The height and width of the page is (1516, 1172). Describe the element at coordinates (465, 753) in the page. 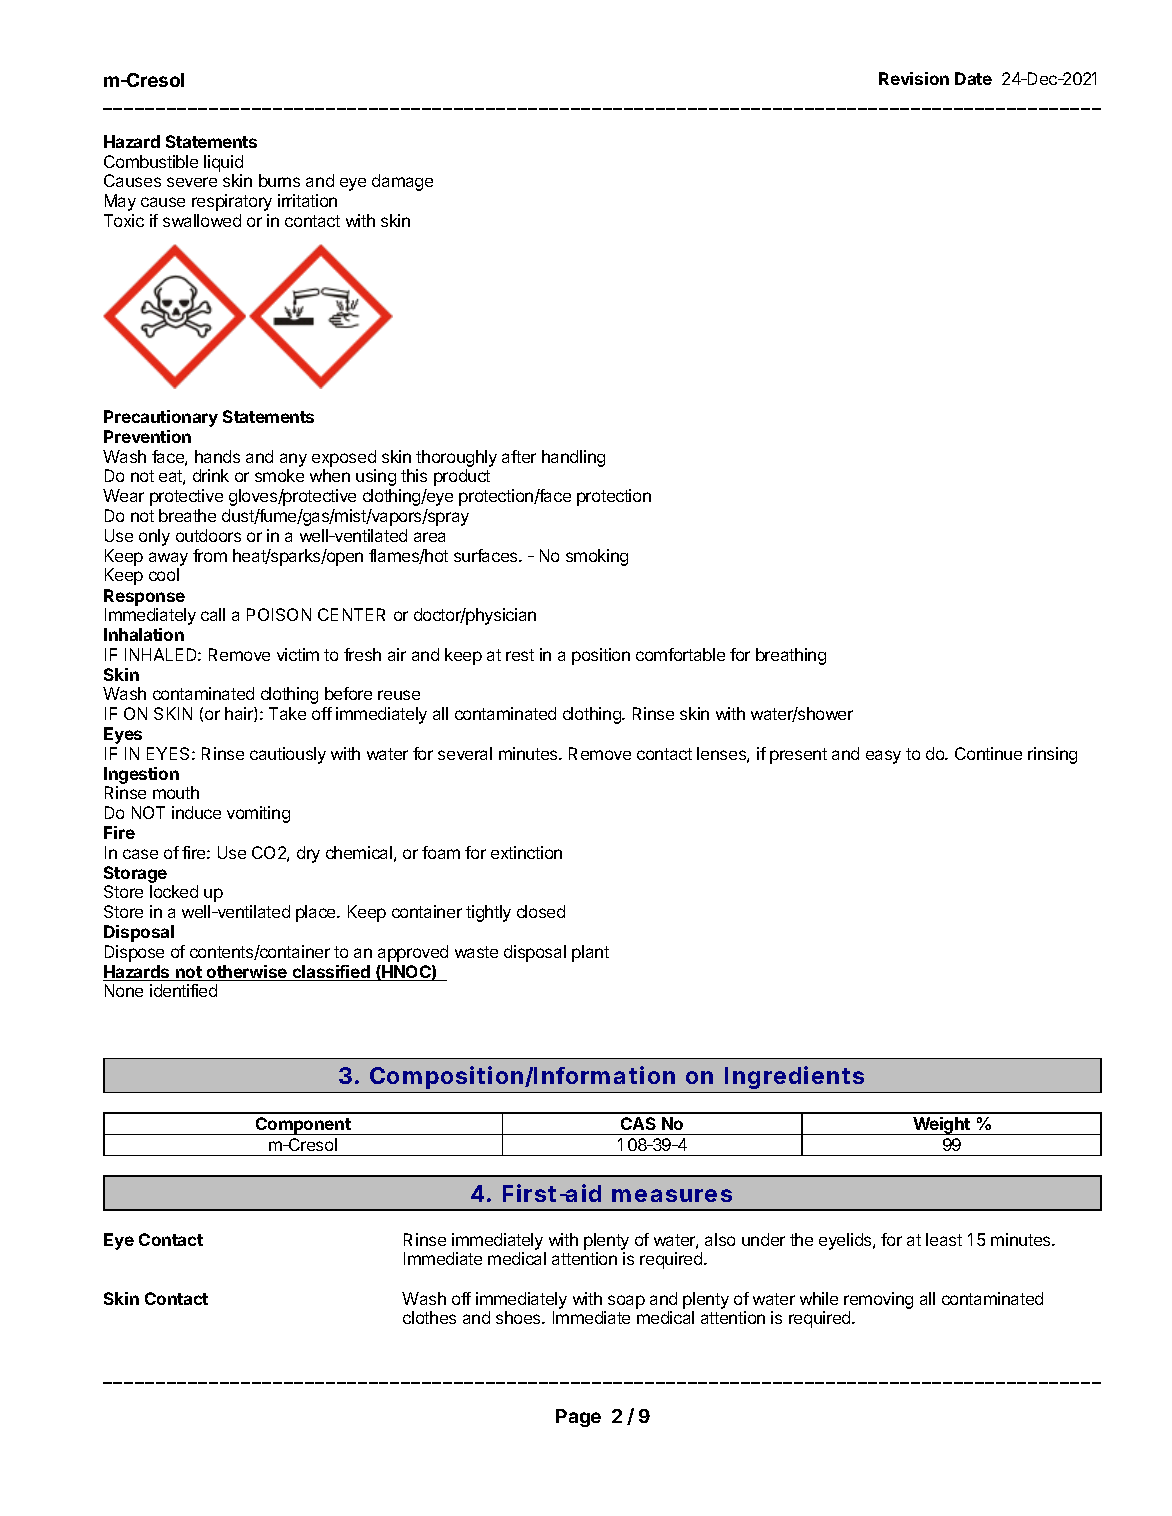

I see `several` at that location.
